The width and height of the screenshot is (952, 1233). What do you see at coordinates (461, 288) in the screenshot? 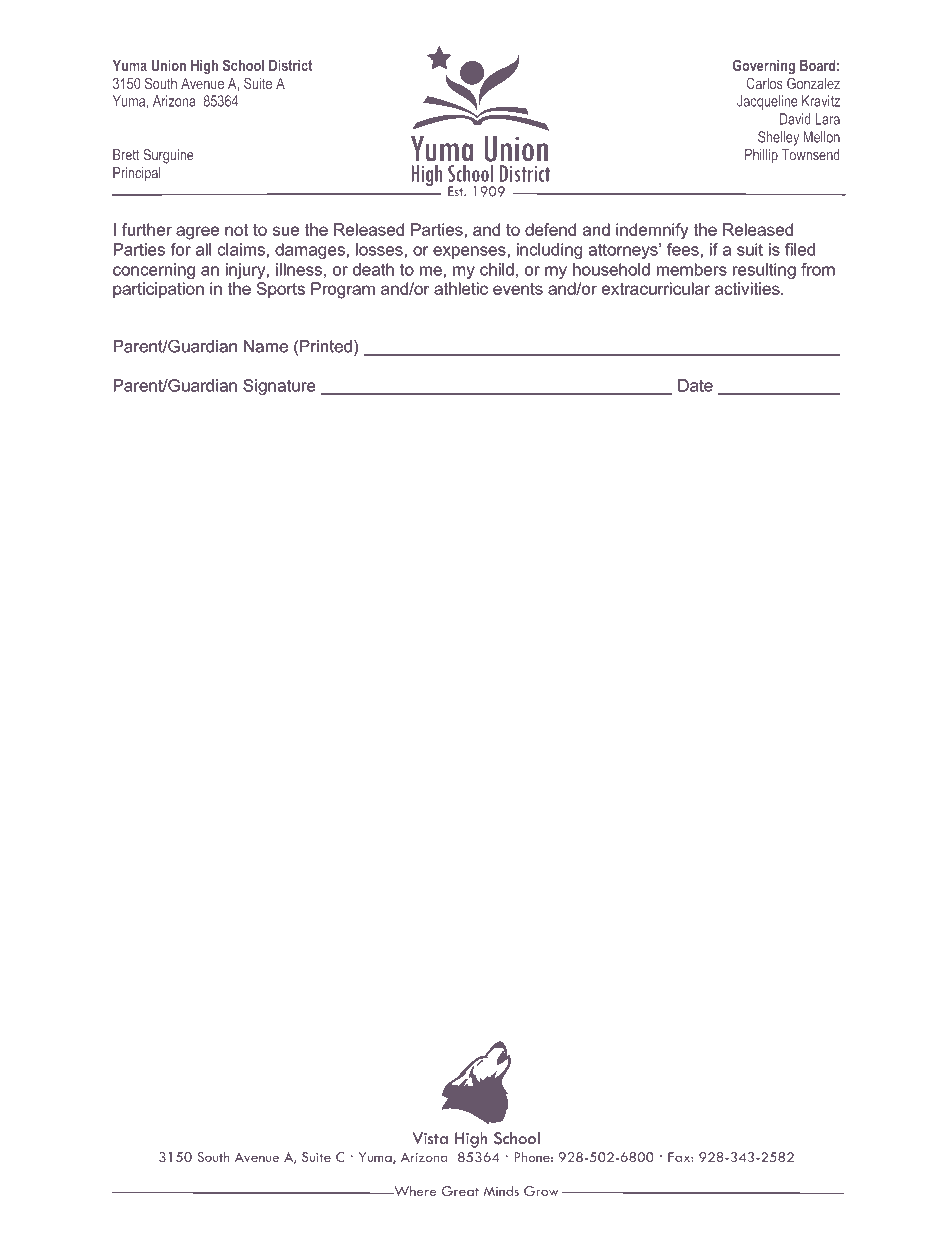
I see `athletic` at bounding box center [461, 288].
